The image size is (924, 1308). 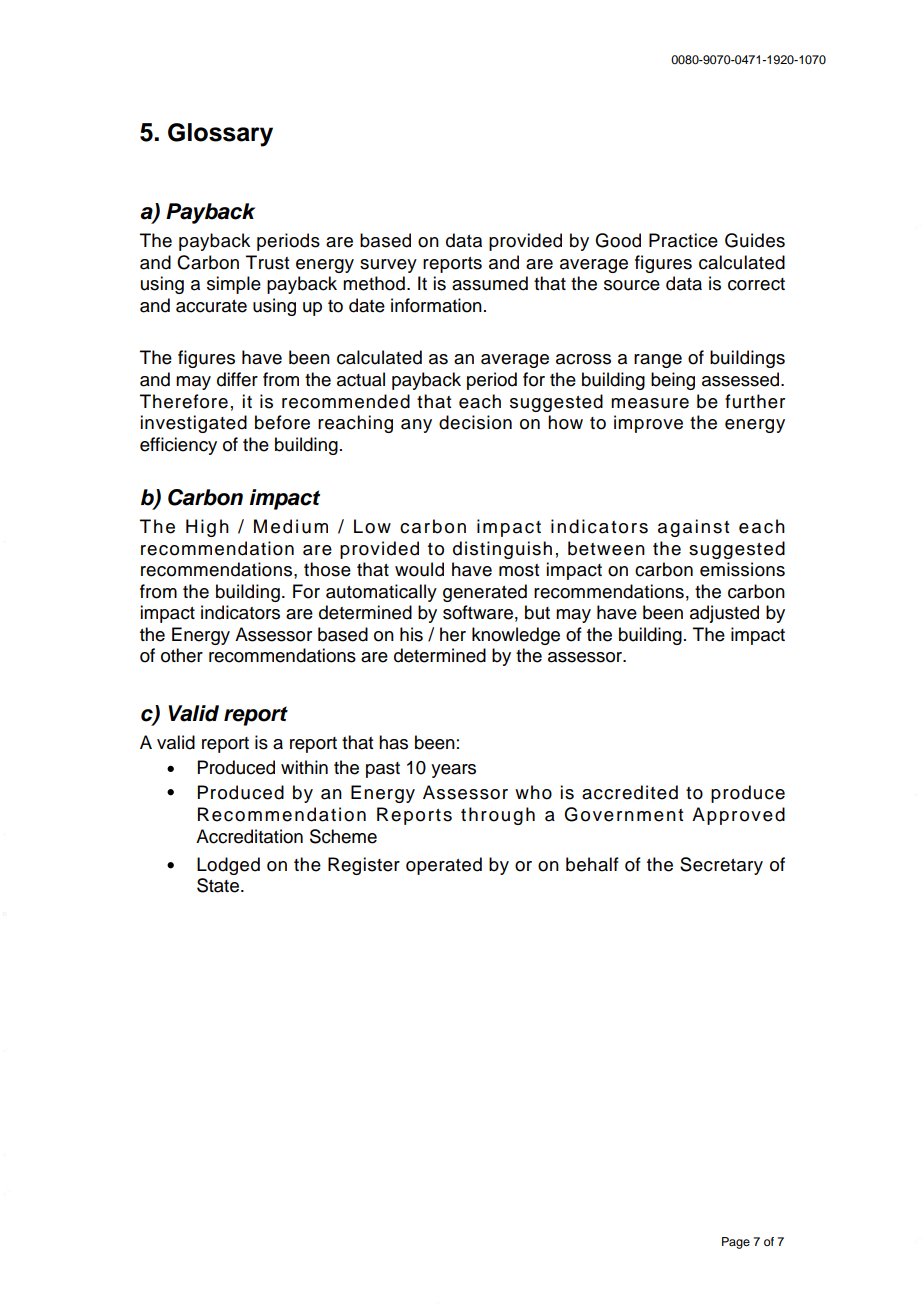 I want to click on Secretary, so click(x=721, y=866).
